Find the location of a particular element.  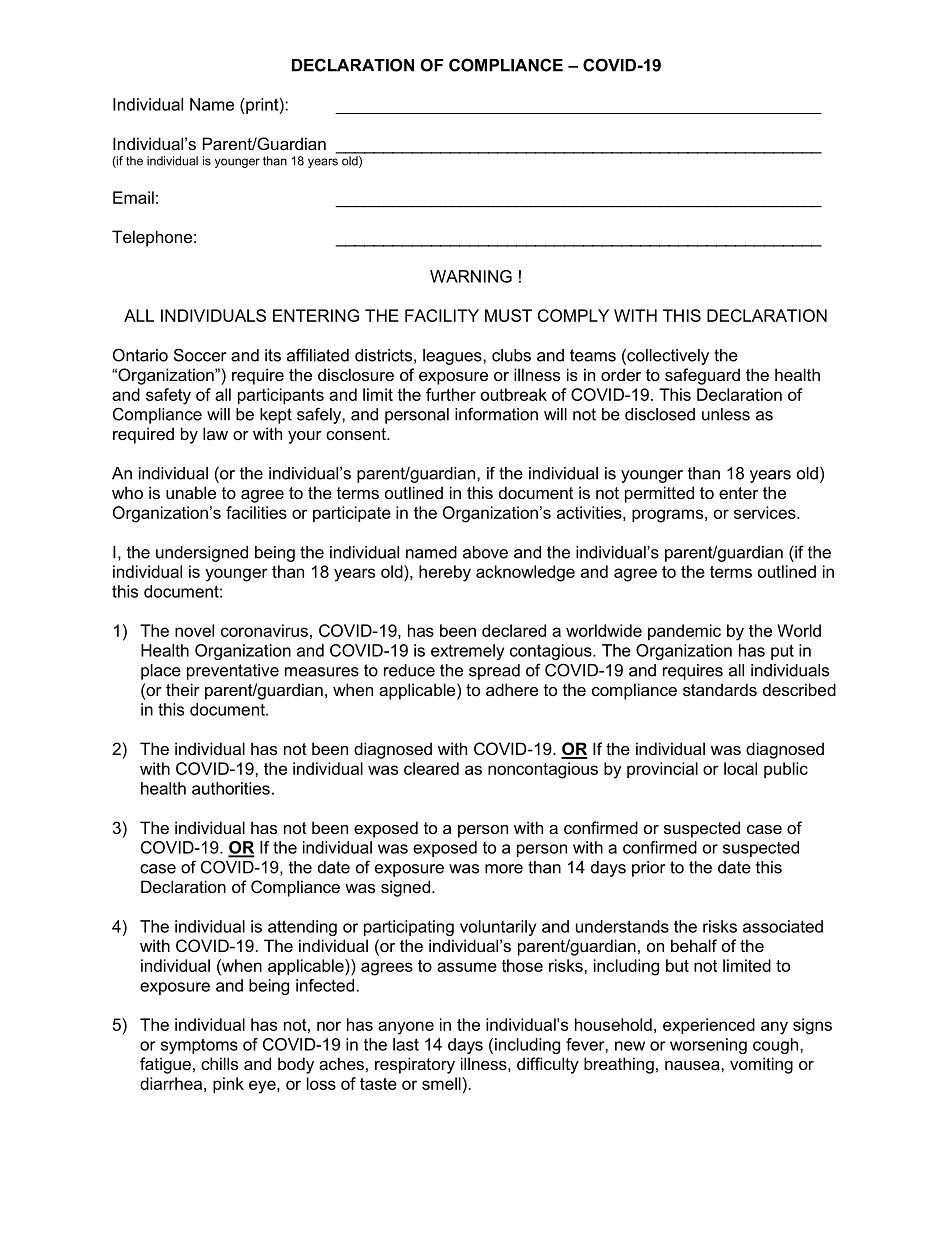

chills is located at coordinates (219, 1063).
